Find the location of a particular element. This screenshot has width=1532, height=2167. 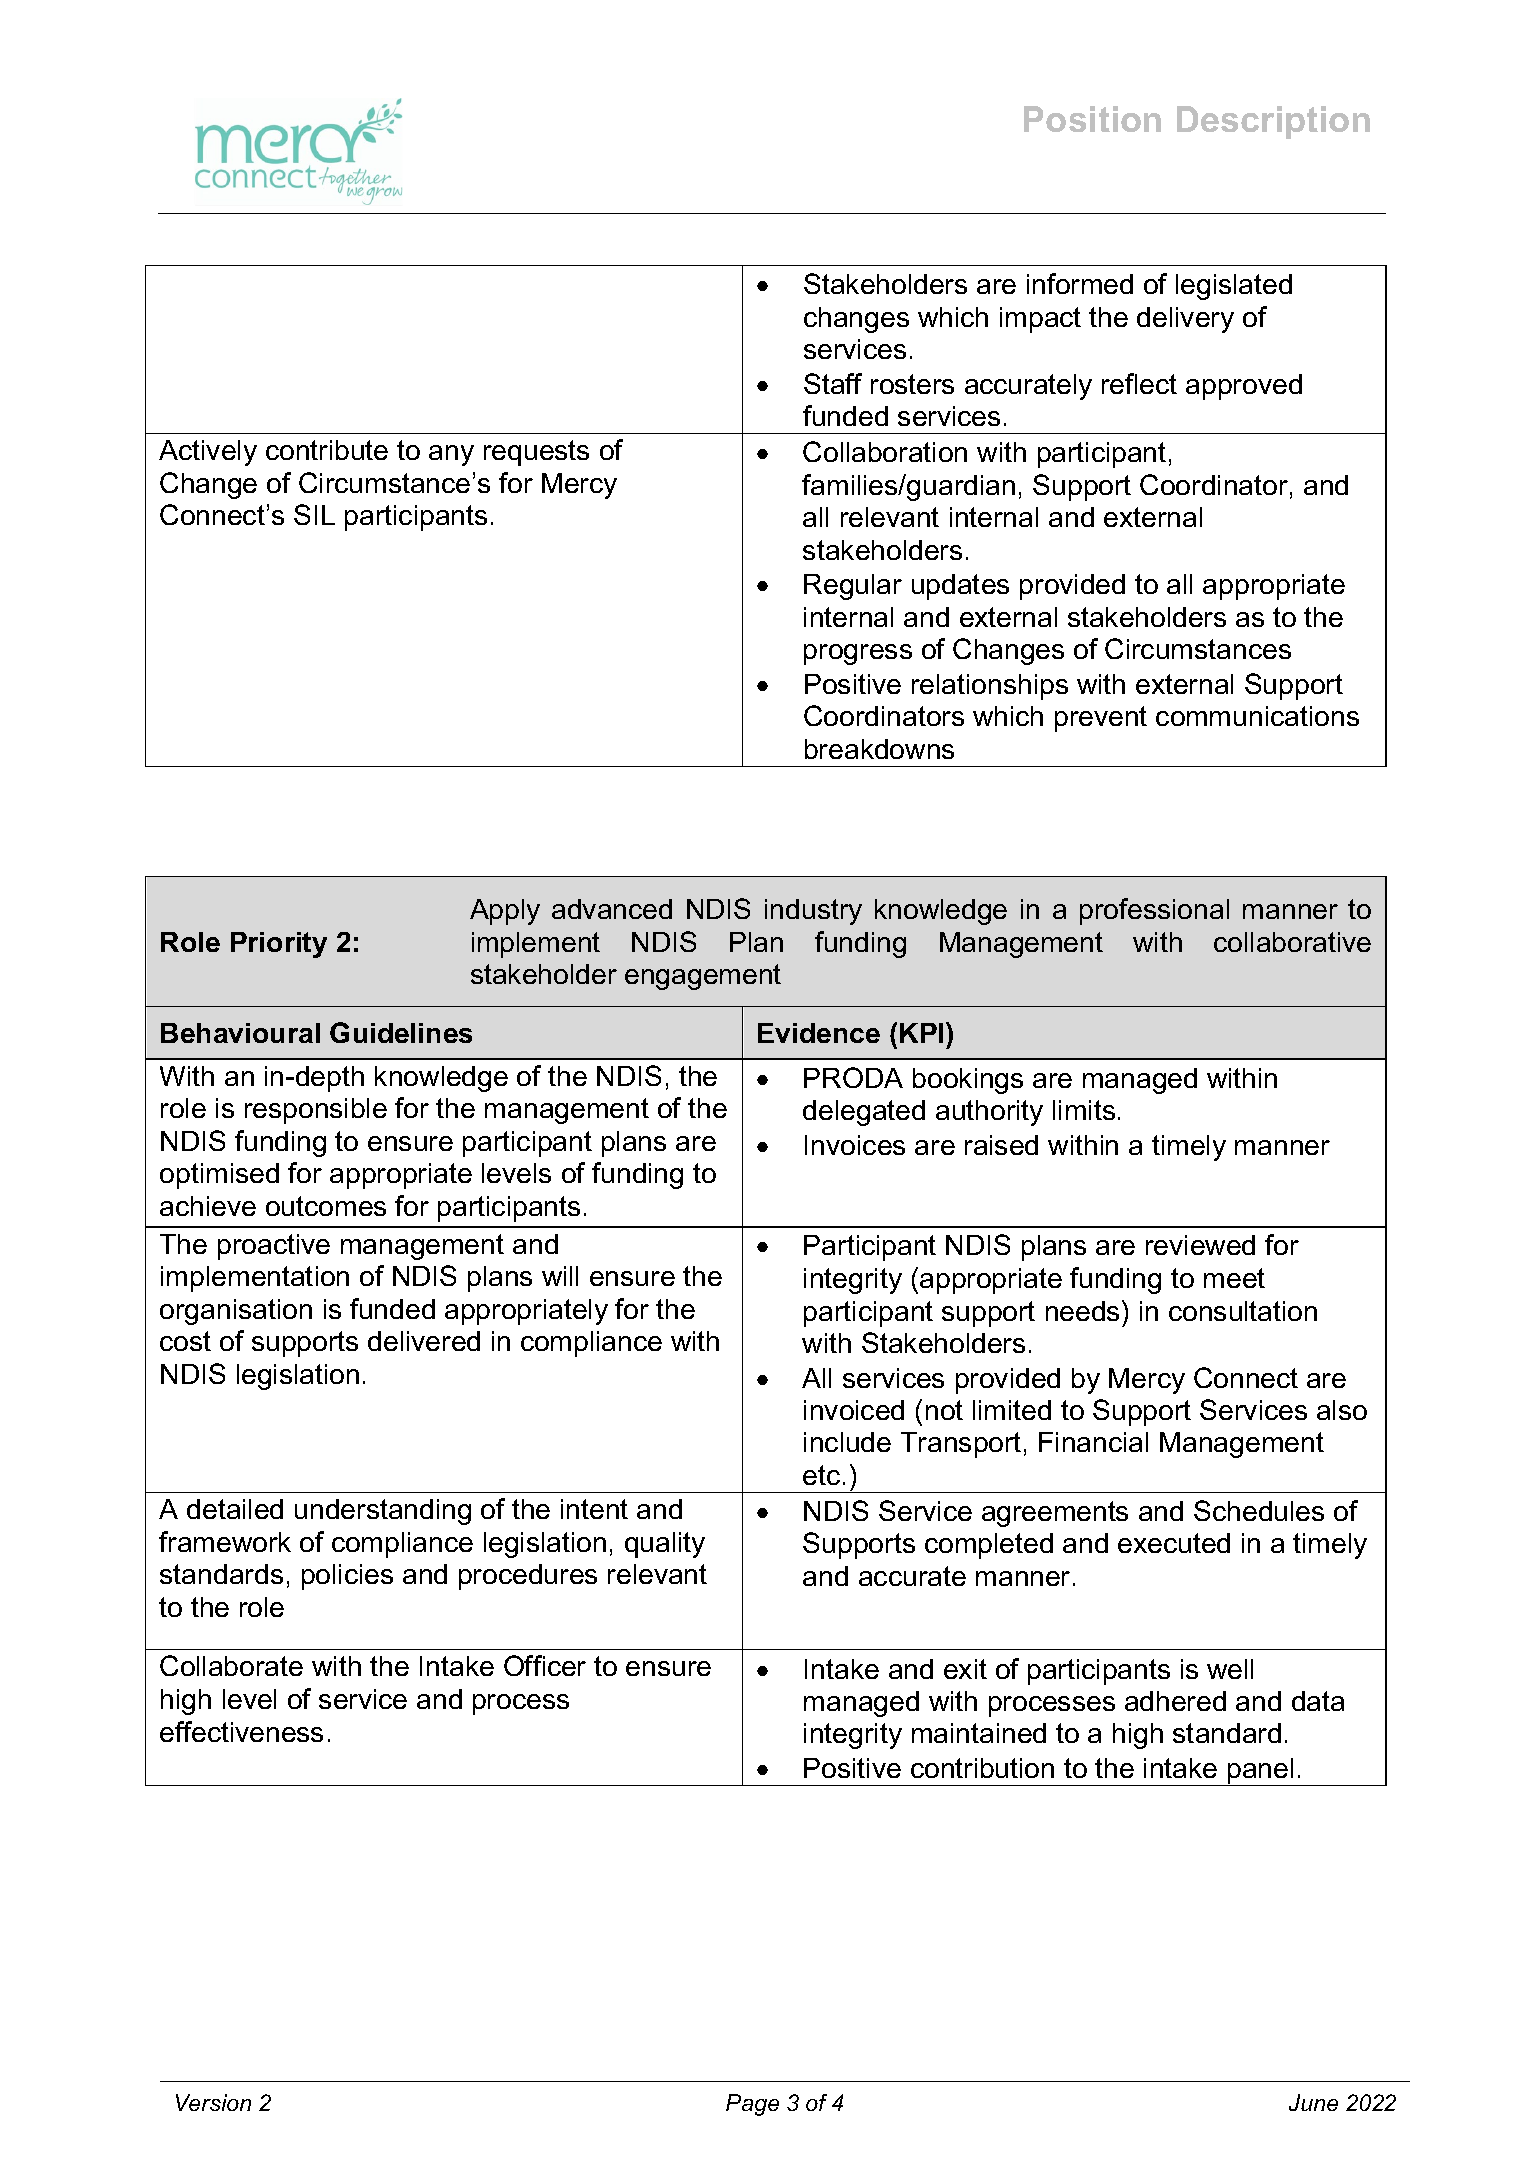

Version is located at coordinates (213, 2102).
